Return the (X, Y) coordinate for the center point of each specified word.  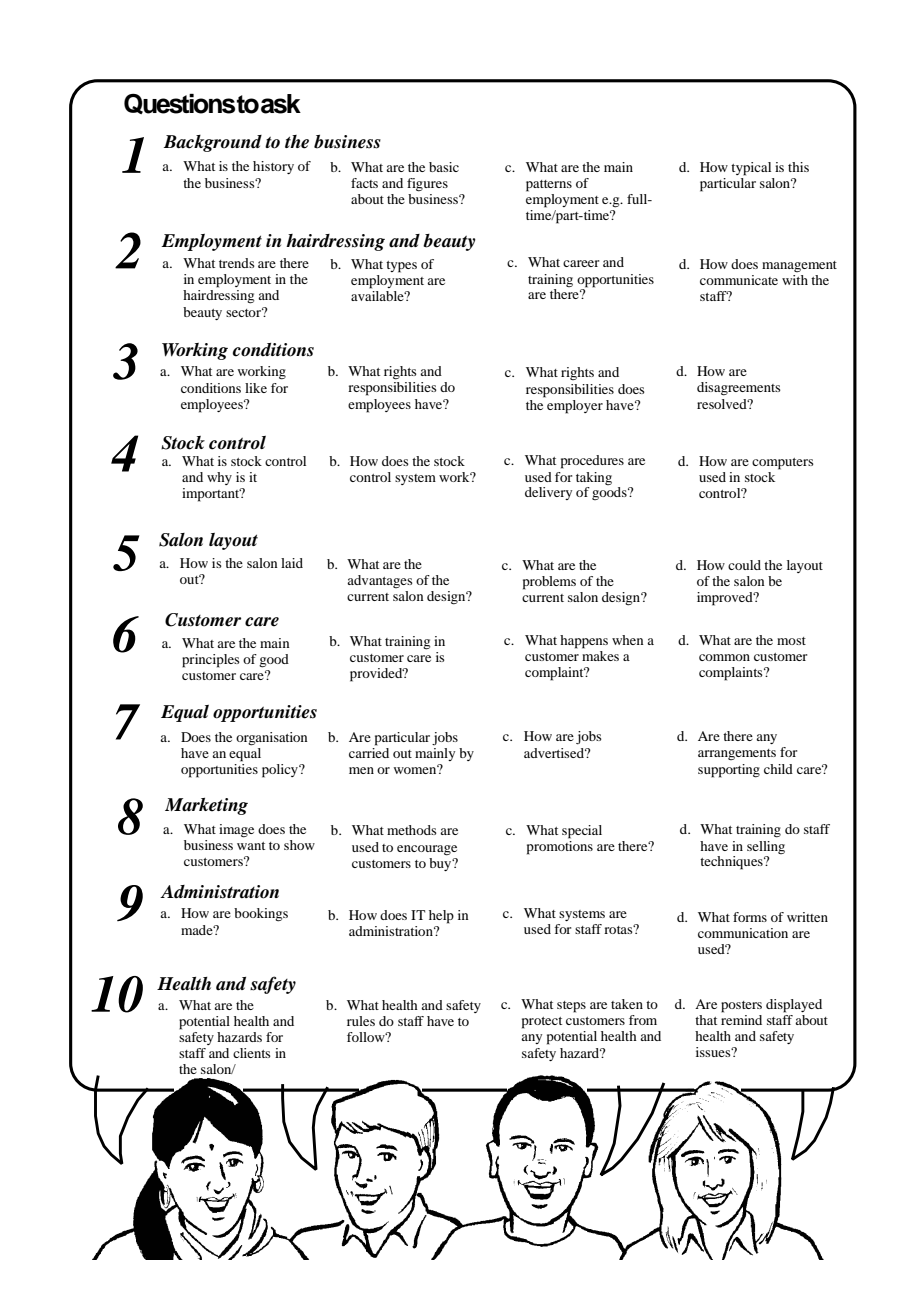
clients (252, 1053)
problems (549, 583)
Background (213, 143)
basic (444, 167)
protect (542, 1023)
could (744, 565)
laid (292, 563)
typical (751, 169)
